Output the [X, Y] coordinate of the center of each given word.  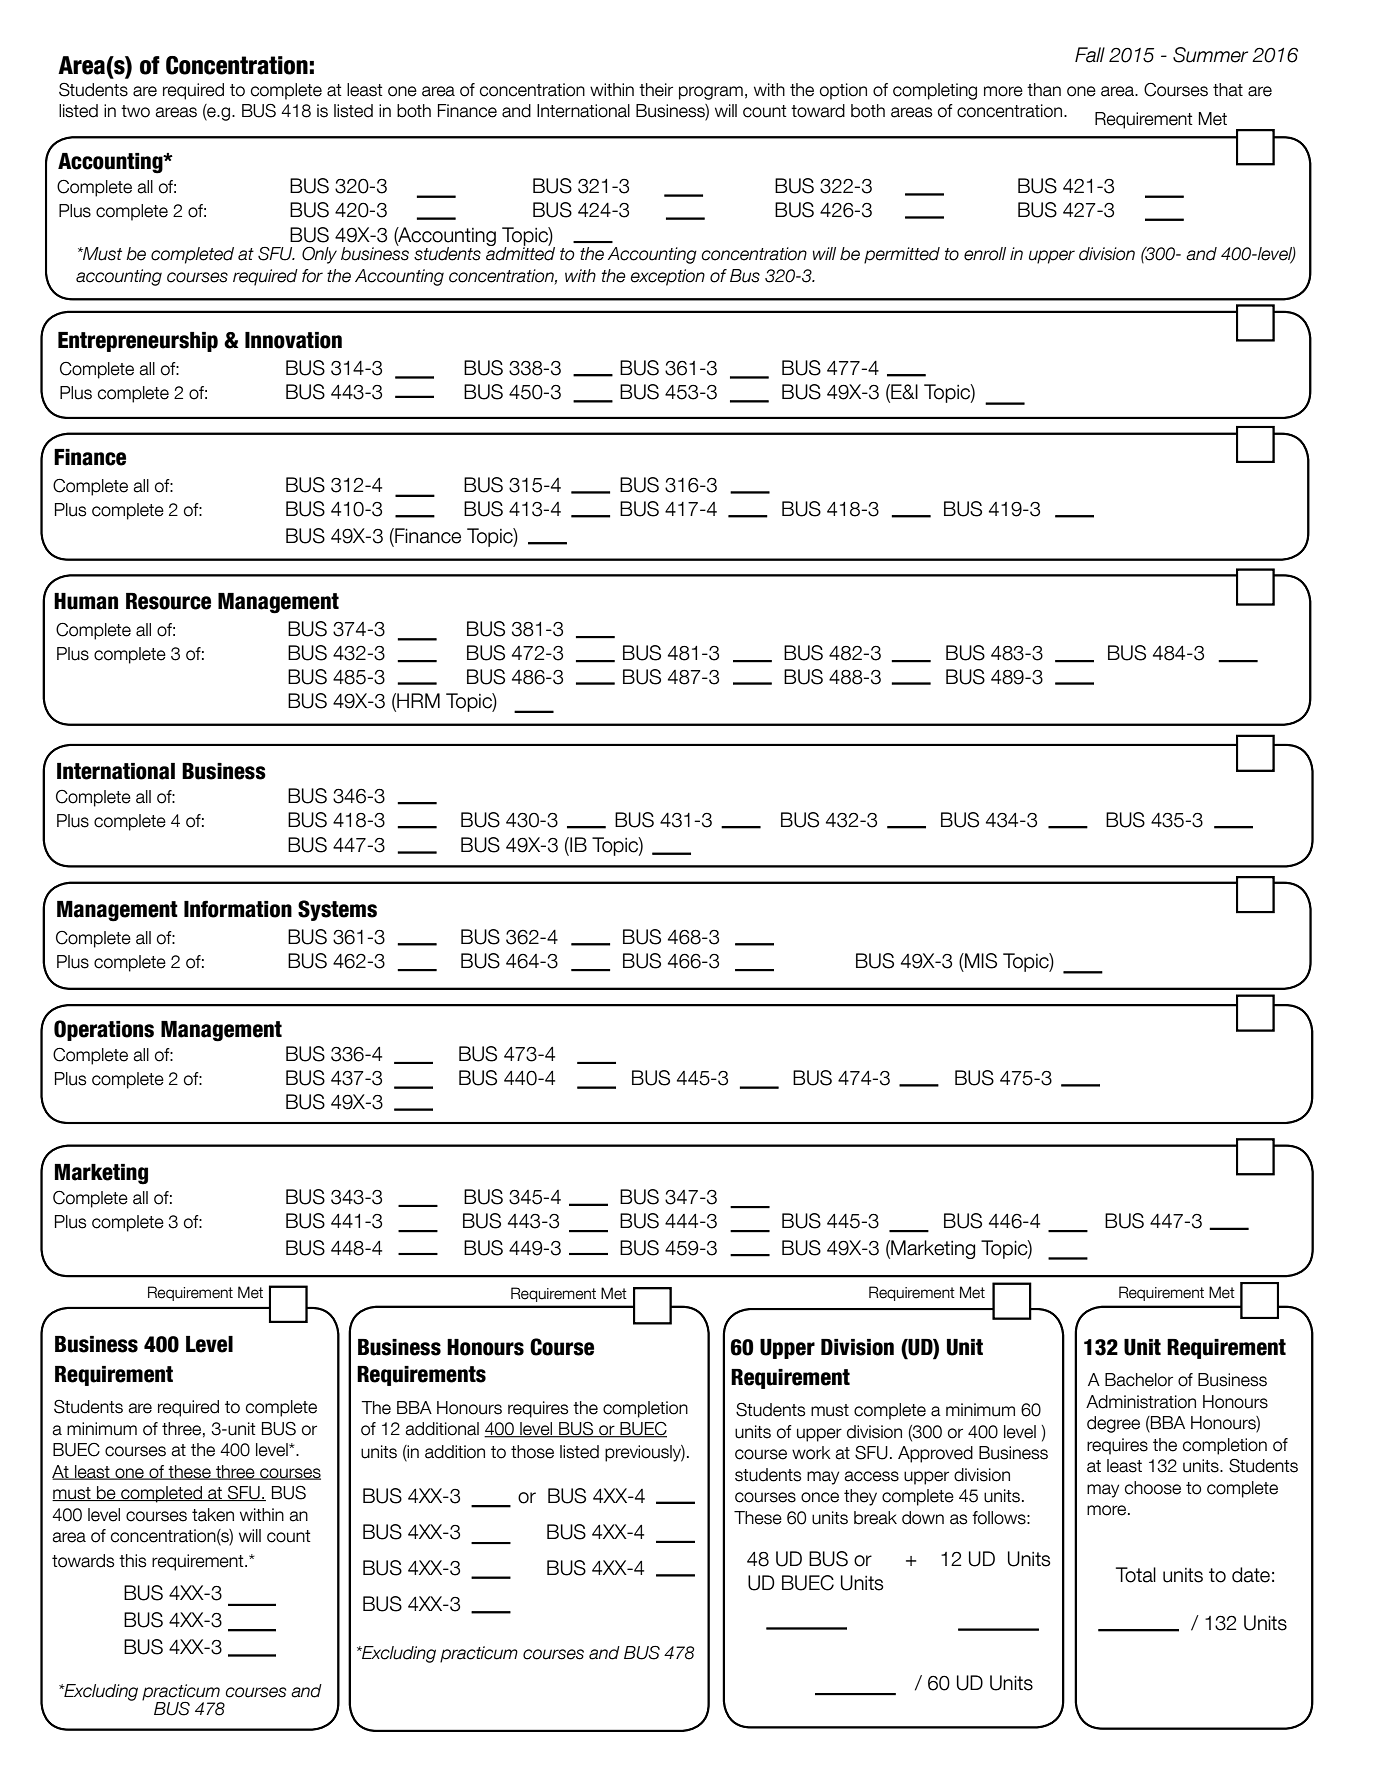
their [656, 90]
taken [213, 1515]
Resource [168, 601]
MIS [980, 961]
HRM [417, 702]
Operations [104, 1030]
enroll [985, 254]
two [135, 111]
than [1044, 90]
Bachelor [1139, 1380]
